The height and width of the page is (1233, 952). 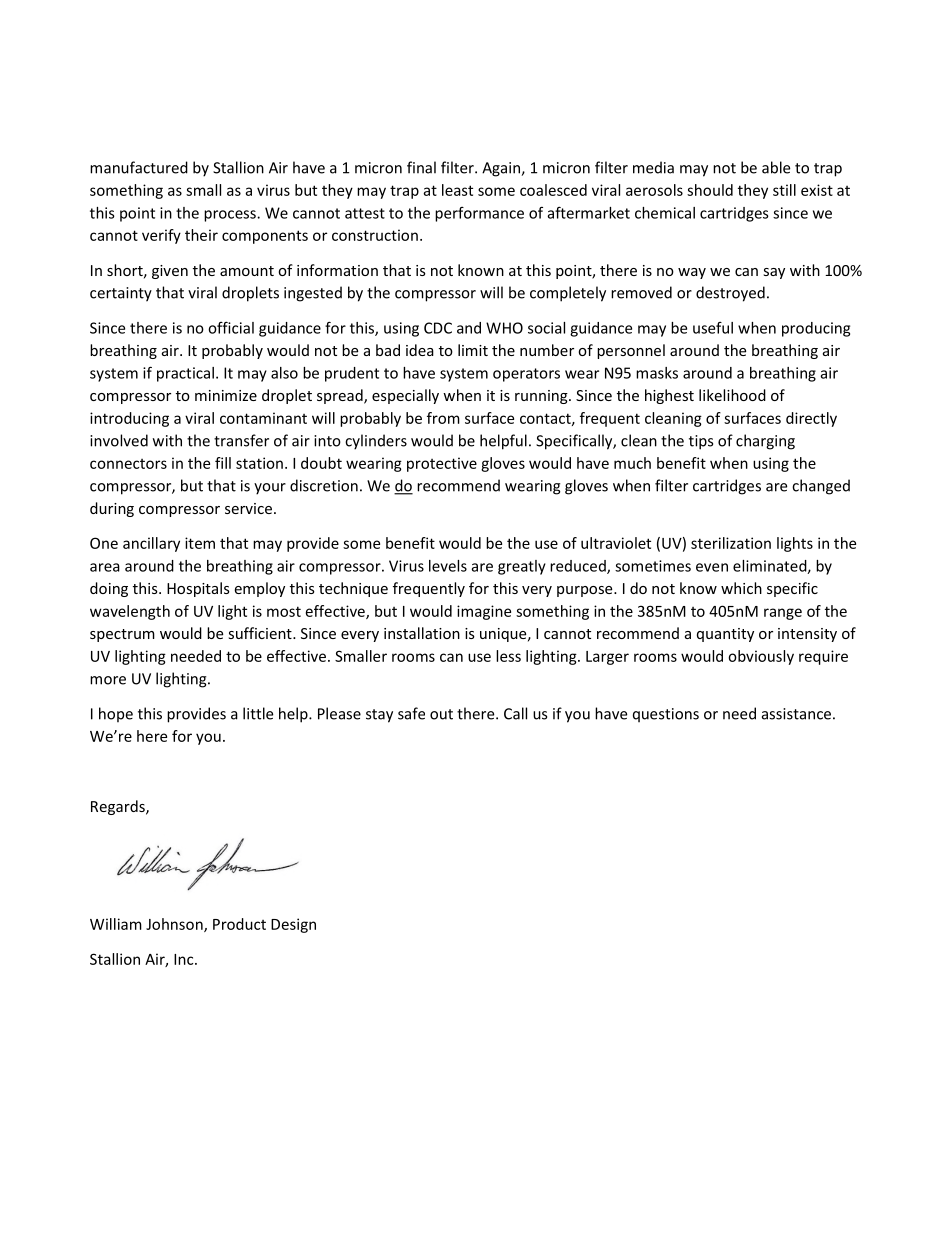 What do you see at coordinates (108, 680) in the page?
I see `more` at bounding box center [108, 680].
